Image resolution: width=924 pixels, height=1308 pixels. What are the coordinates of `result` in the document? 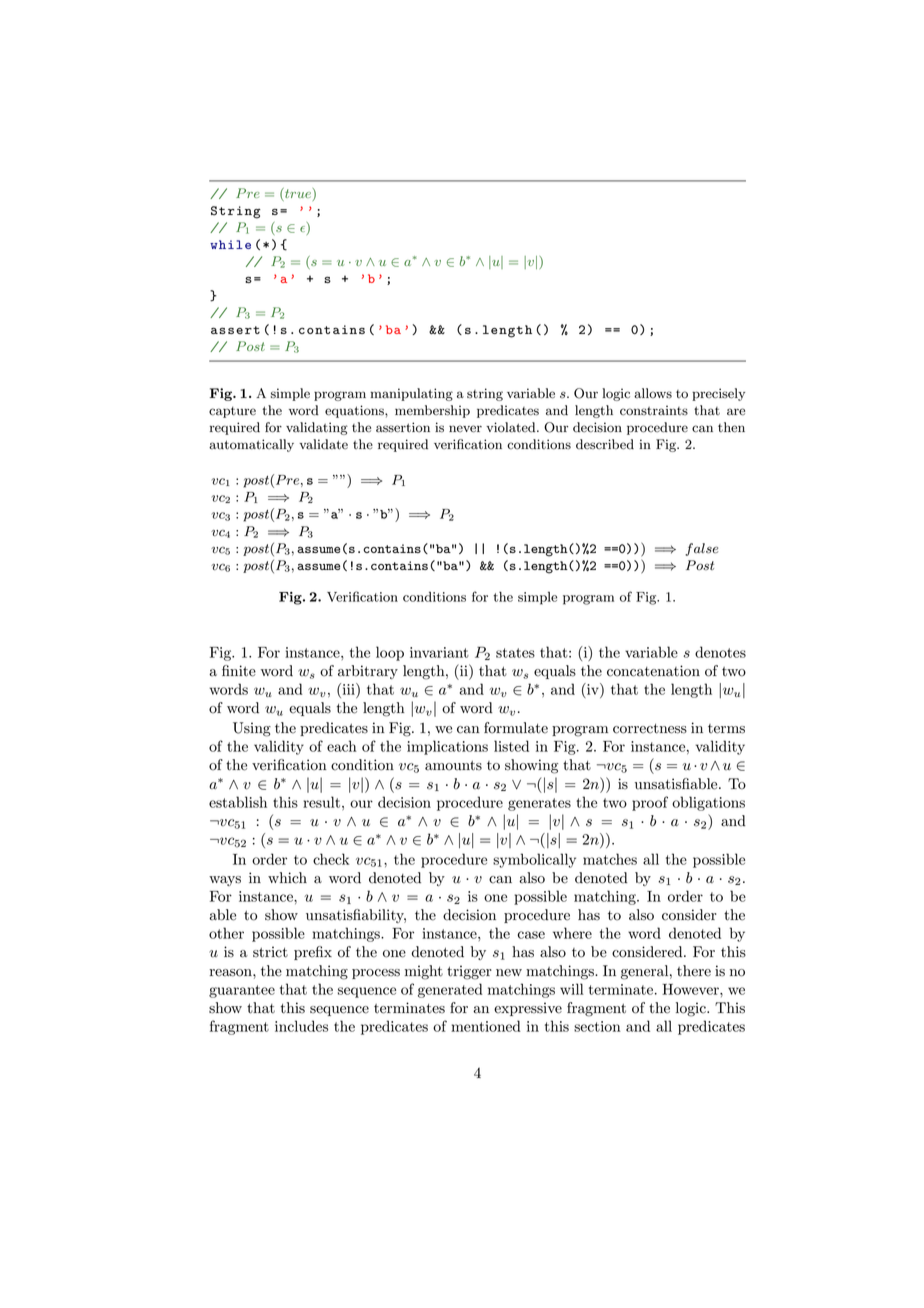 It's located at (321, 802).
